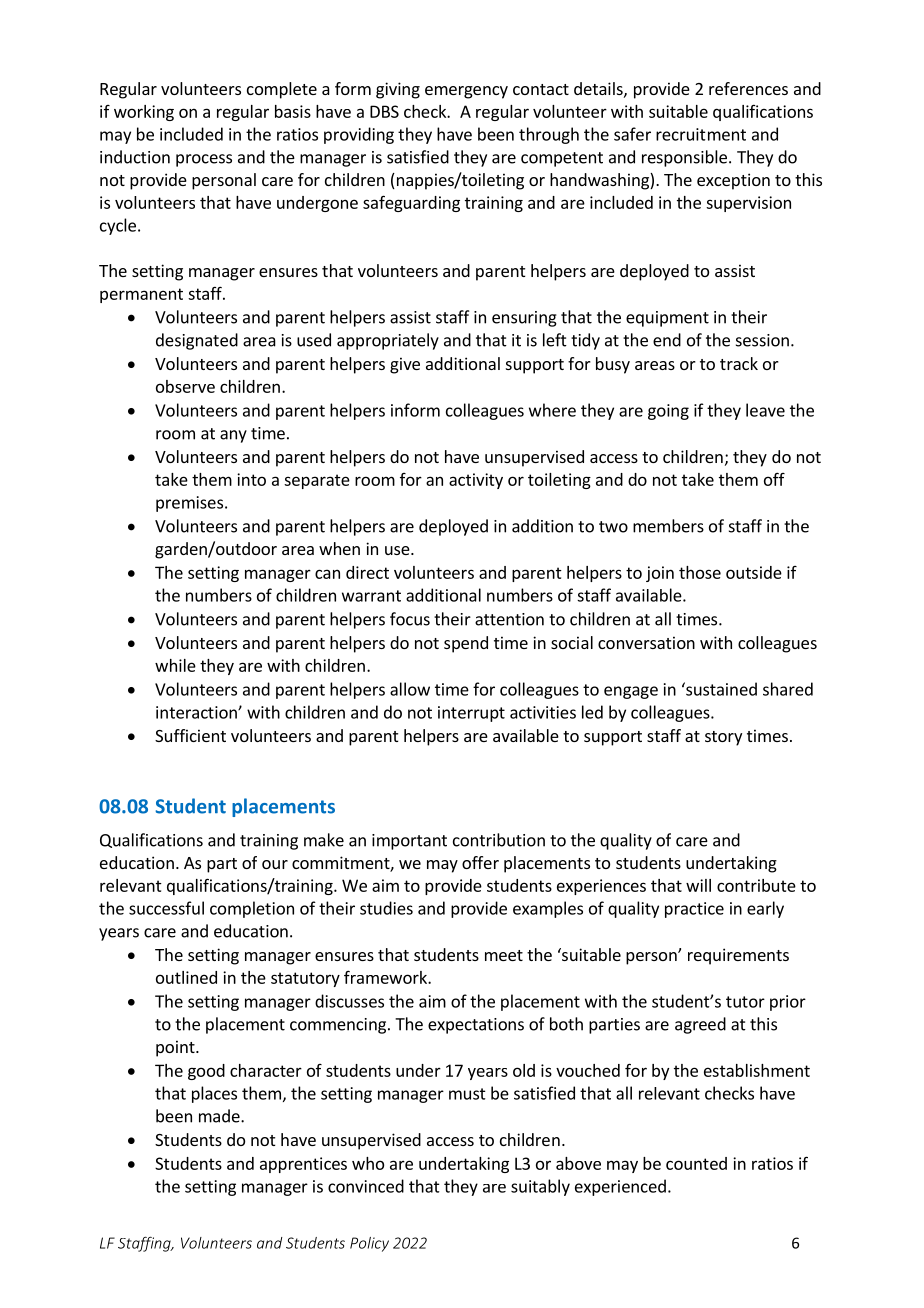 The image size is (924, 1308). What do you see at coordinates (696, 1163) in the screenshot?
I see `counted` at bounding box center [696, 1163].
